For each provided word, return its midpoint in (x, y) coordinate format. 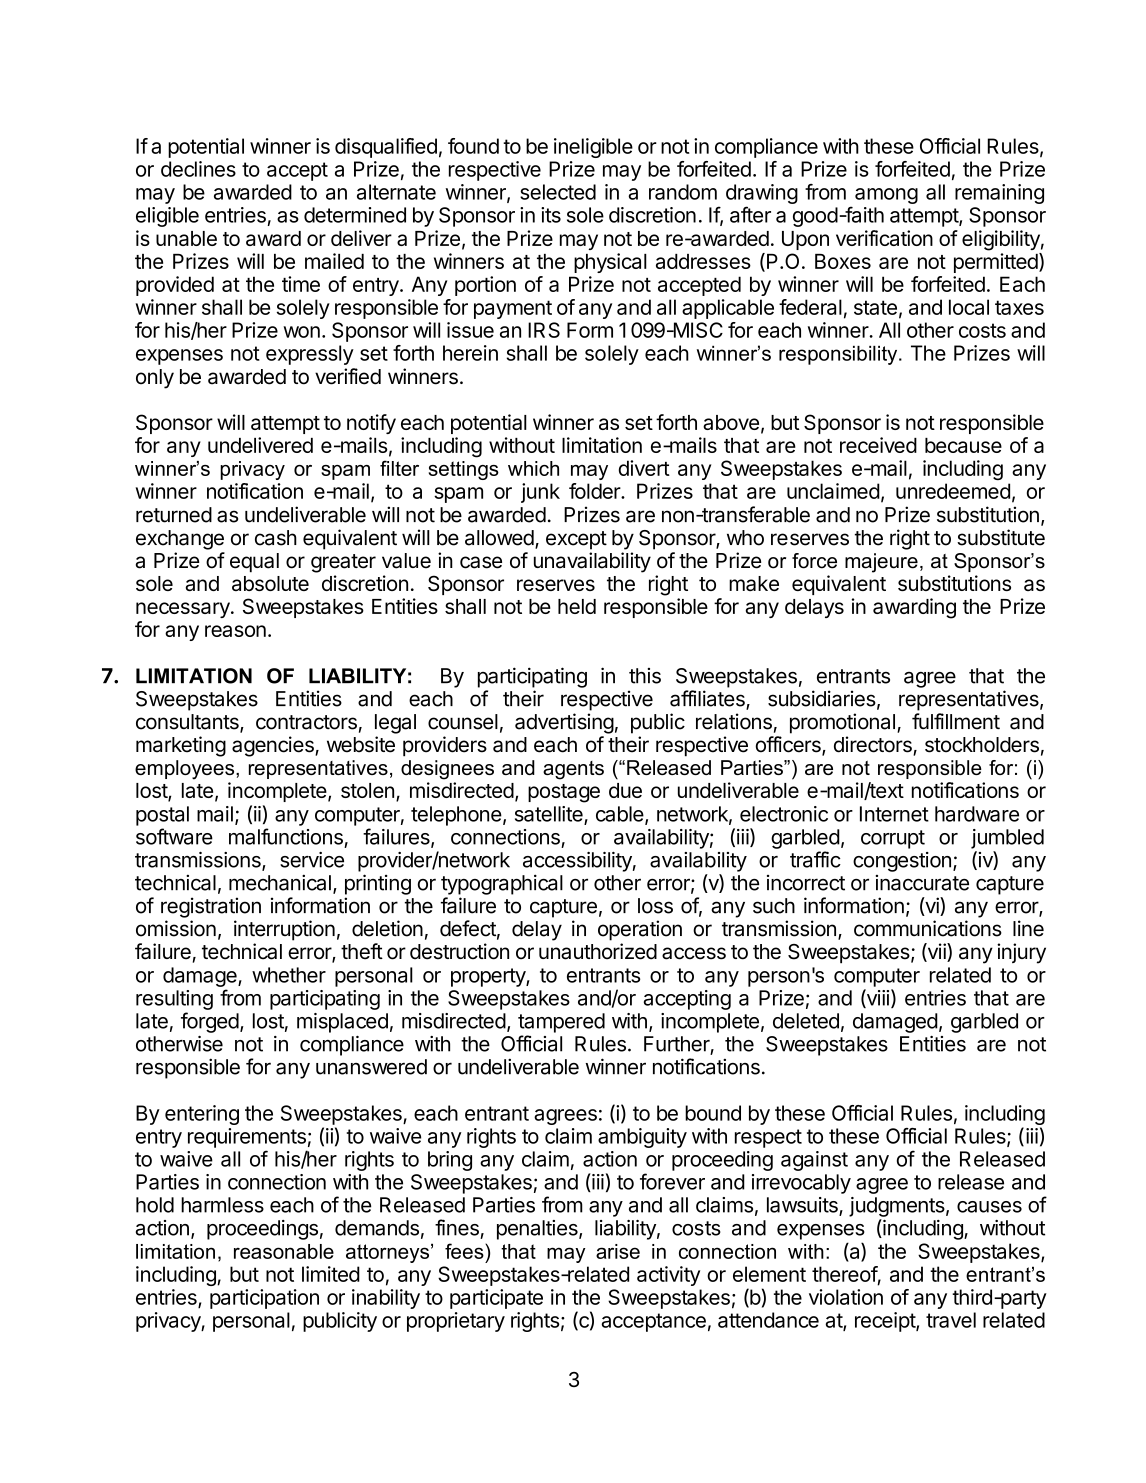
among (886, 196)
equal (254, 563)
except (576, 540)
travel (951, 1320)
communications (928, 928)
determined (355, 215)
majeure (881, 563)
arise (618, 1251)
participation (264, 1299)
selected (558, 192)
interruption (284, 930)
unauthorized (598, 951)
